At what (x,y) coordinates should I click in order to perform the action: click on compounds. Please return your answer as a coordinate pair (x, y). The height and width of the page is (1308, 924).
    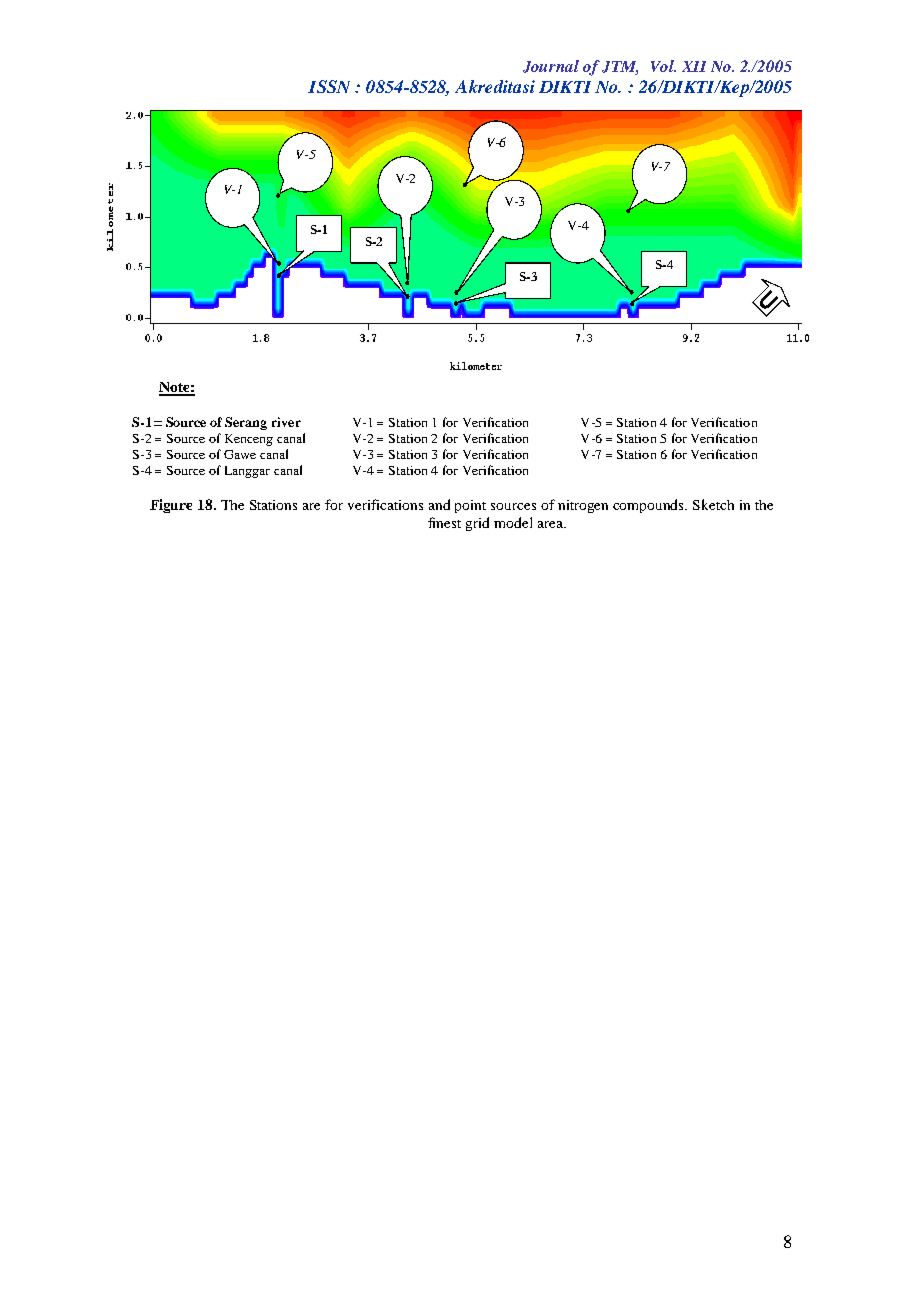
    Looking at the image, I should click on (650, 506).
